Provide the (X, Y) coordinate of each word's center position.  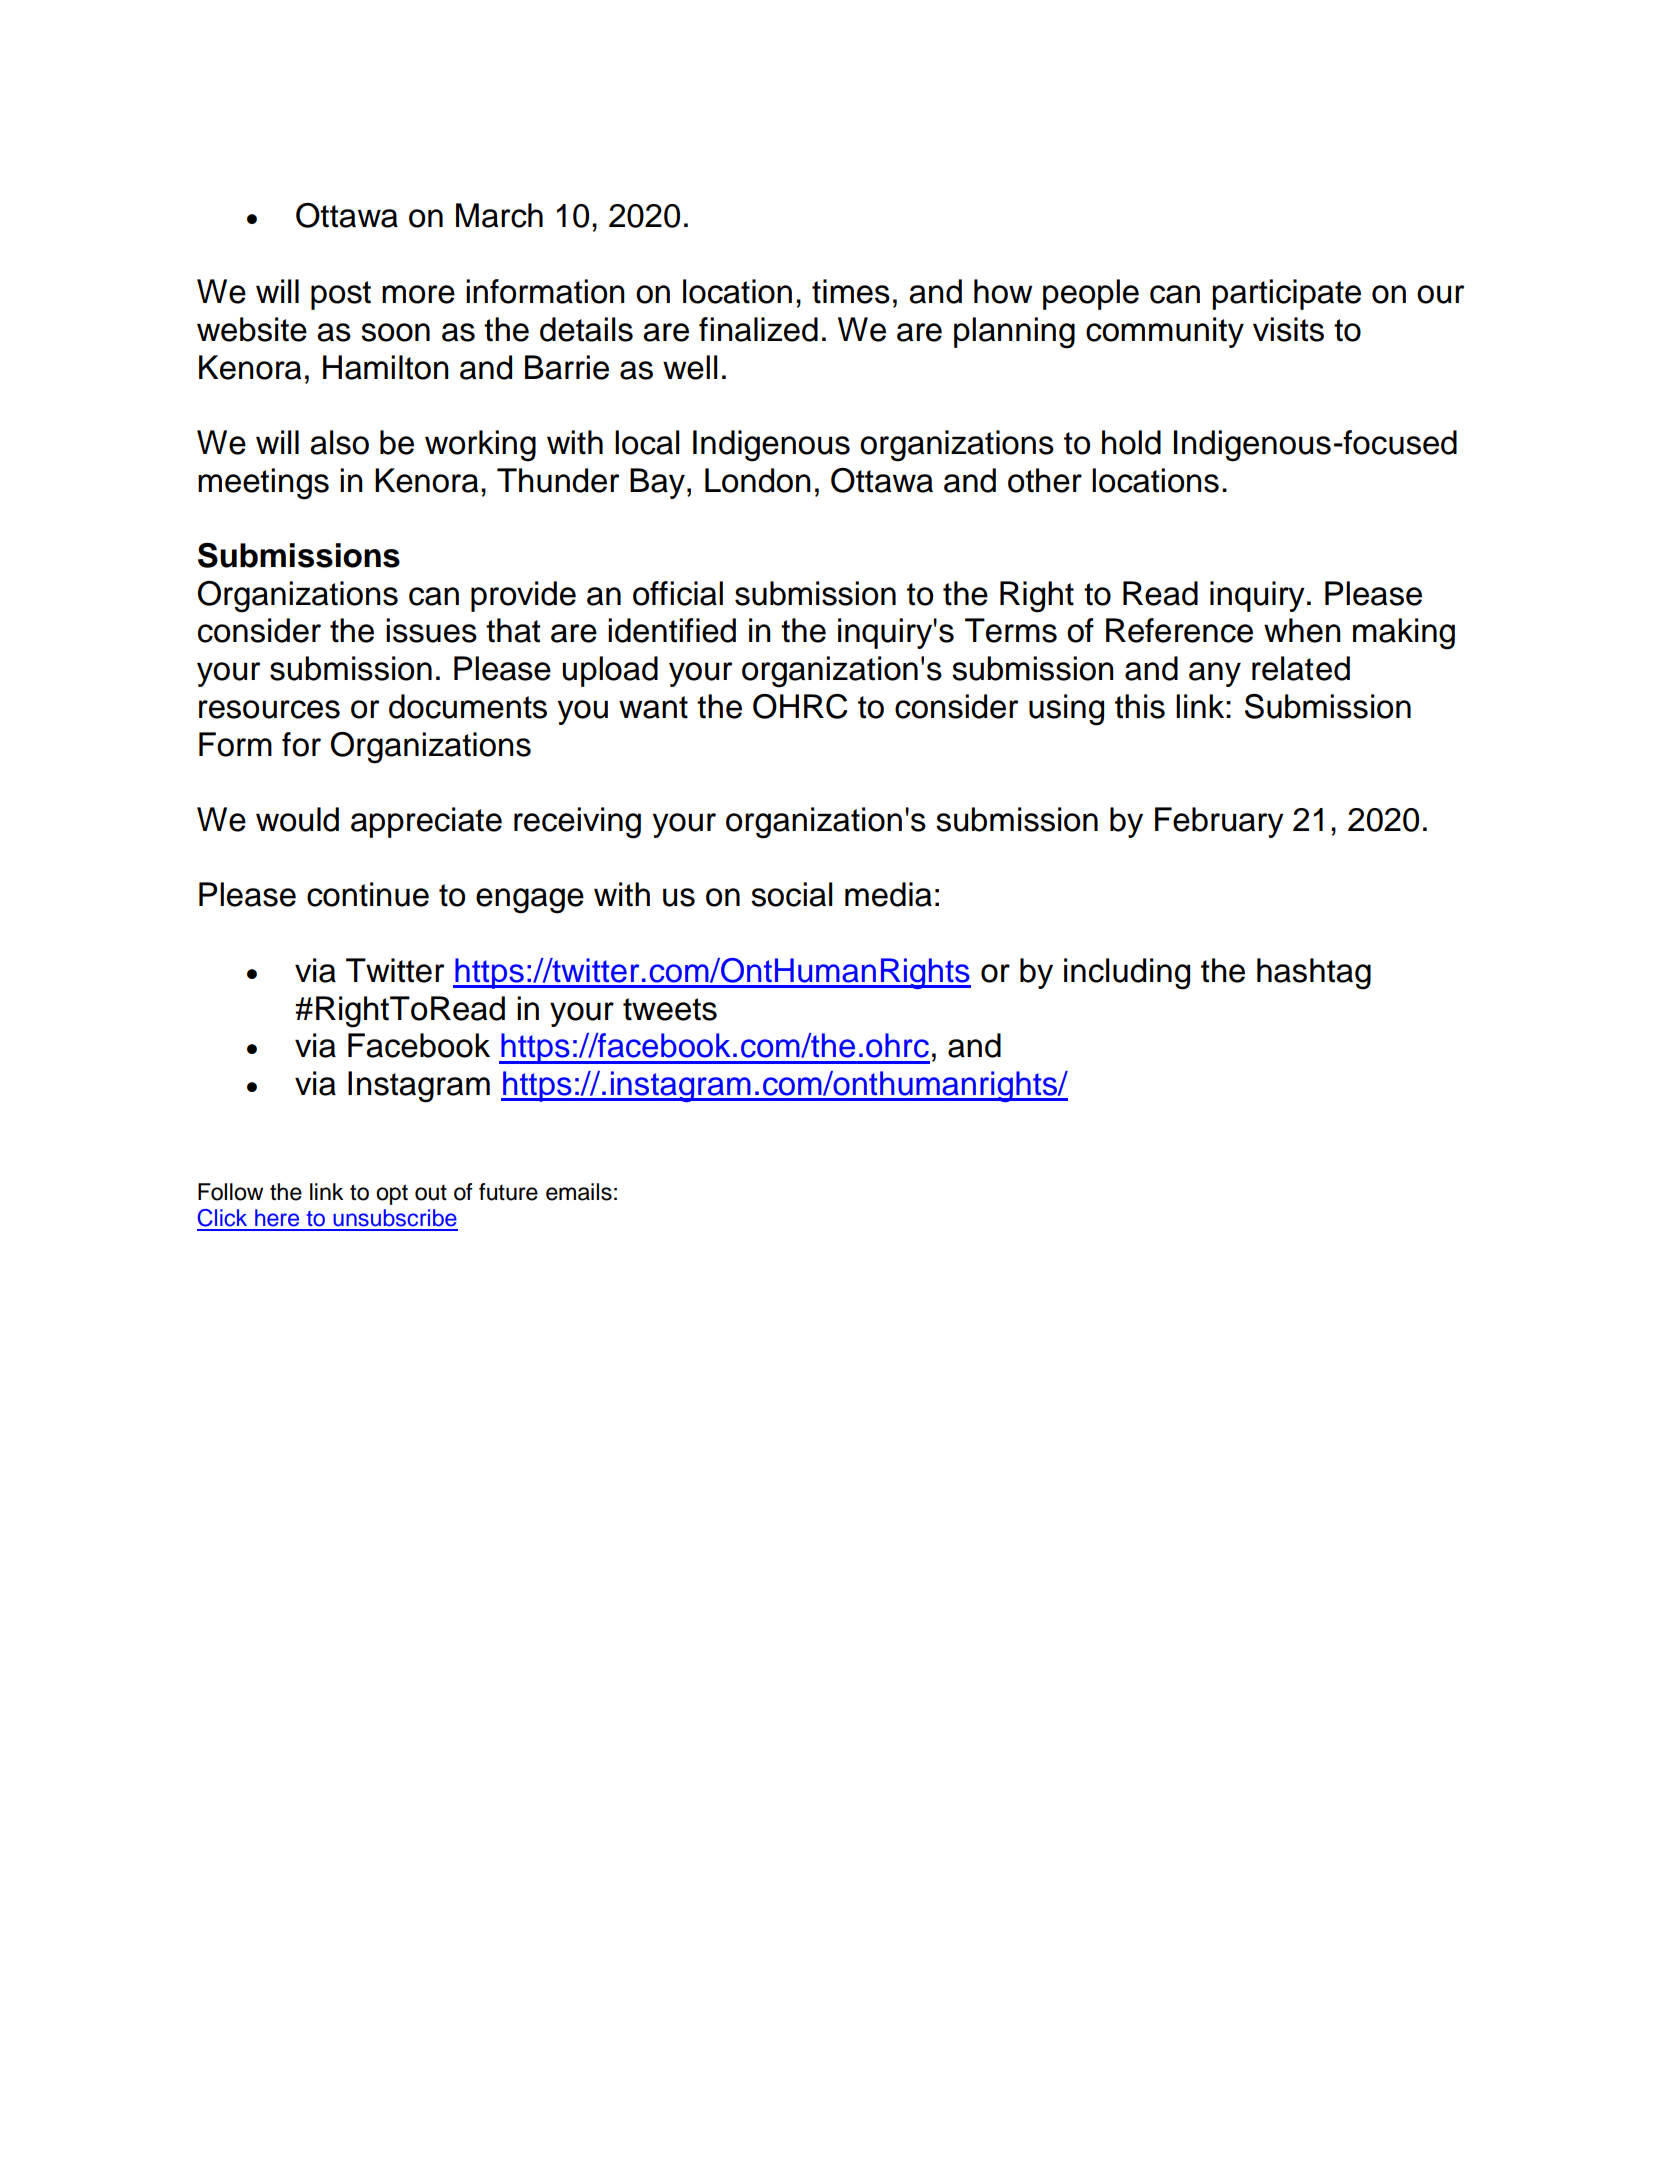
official (678, 593)
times (851, 291)
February (1219, 822)
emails (579, 1192)
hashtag (1314, 974)
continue (368, 894)
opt (392, 1194)
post (341, 295)
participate (1286, 294)
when (1302, 630)
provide (523, 596)
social (792, 894)
